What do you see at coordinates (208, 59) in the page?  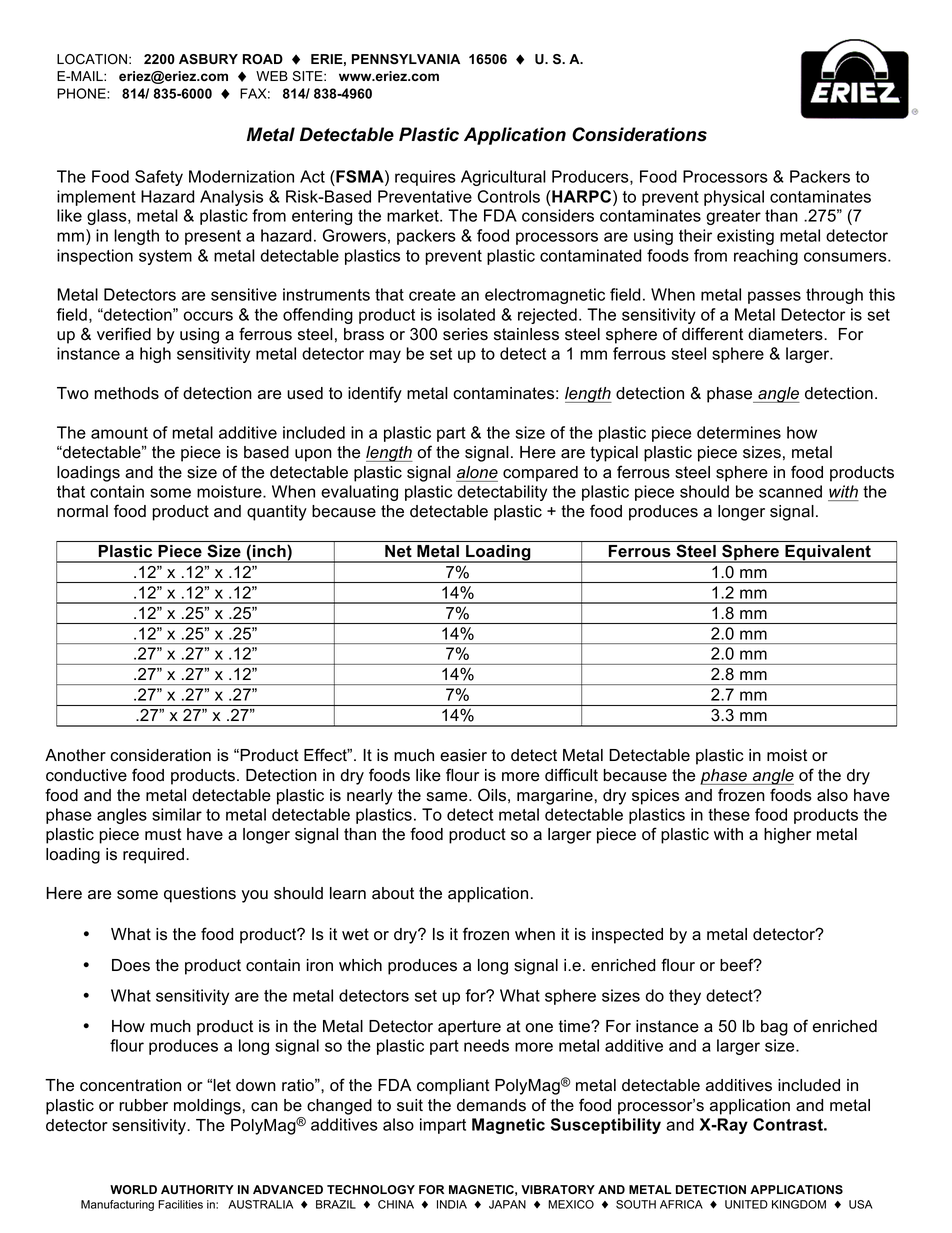 I see `ASBURY` at bounding box center [208, 59].
